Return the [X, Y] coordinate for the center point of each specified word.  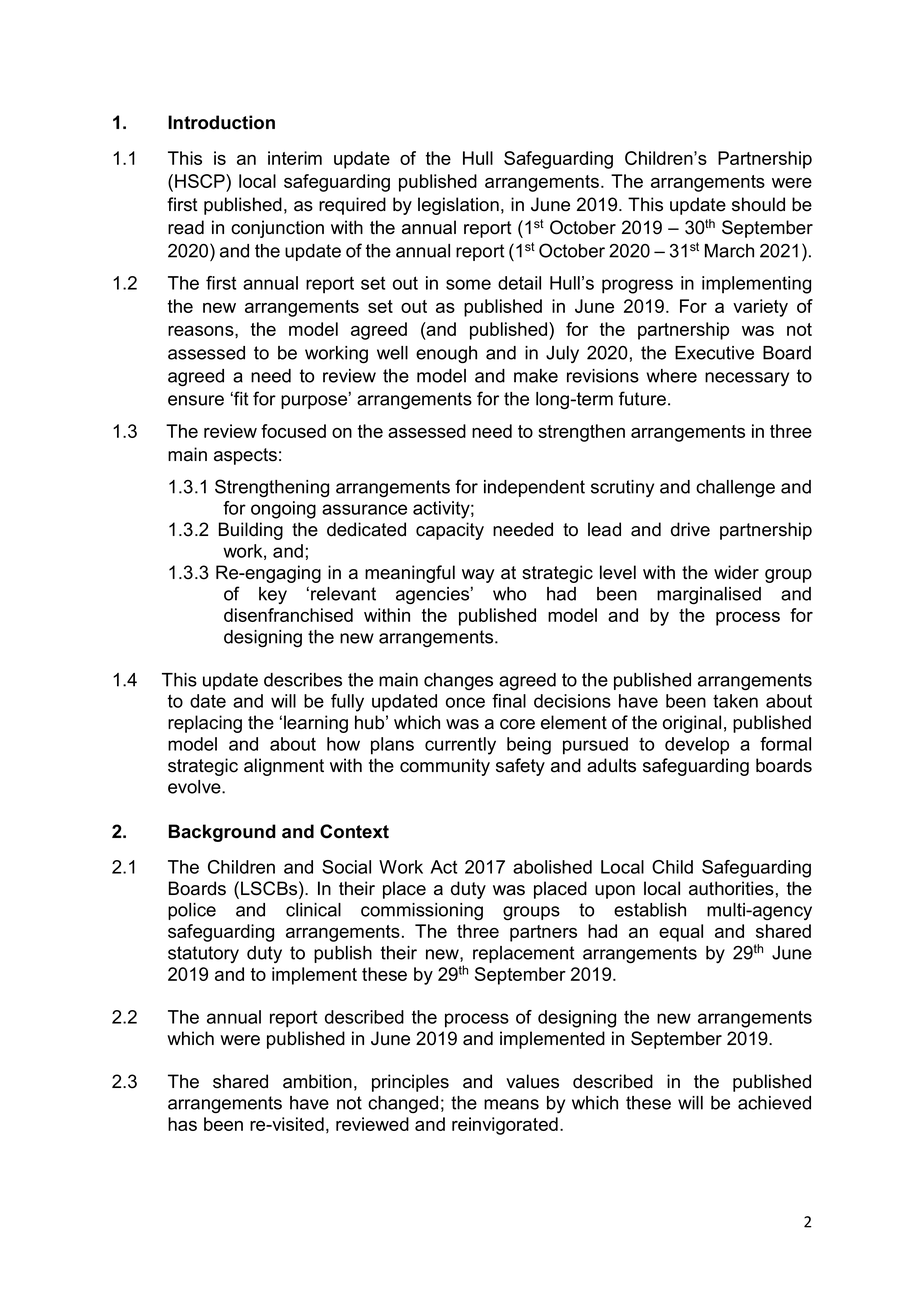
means [511, 1104]
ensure [196, 400]
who [509, 594]
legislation [458, 206]
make [536, 376]
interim [295, 158]
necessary [747, 379]
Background [222, 833]
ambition [317, 1081]
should [758, 204]
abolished [552, 867]
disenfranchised [288, 615]
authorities [731, 888]
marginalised [709, 596]
